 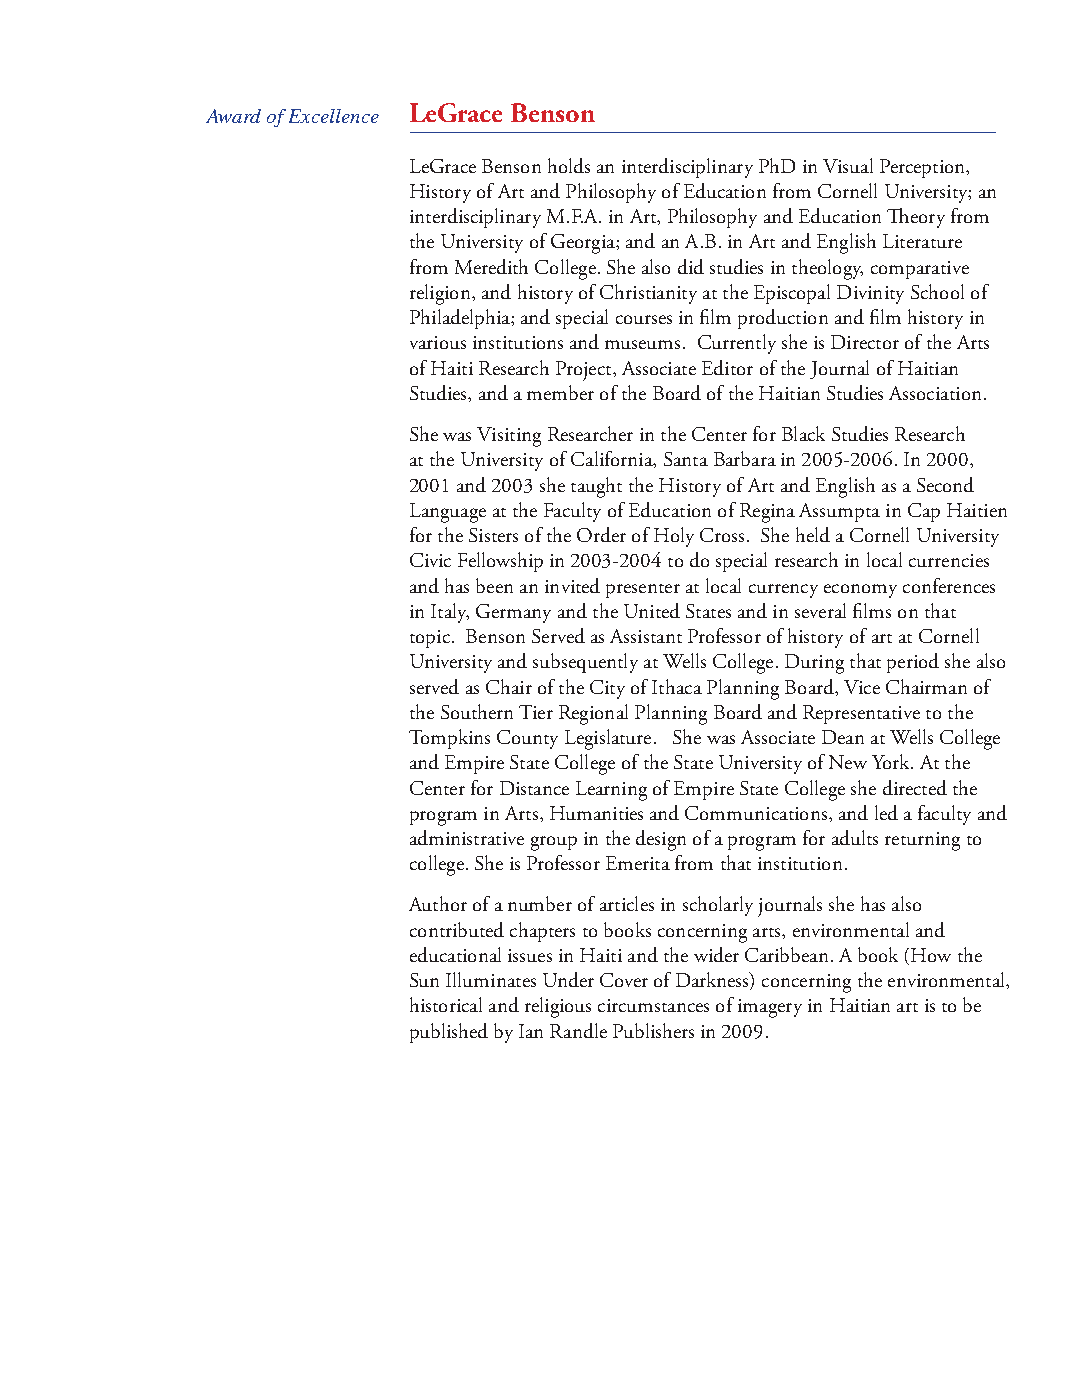 What do you see at coordinates (569, 165) in the screenshot?
I see `holds` at bounding box center [569, 165].
